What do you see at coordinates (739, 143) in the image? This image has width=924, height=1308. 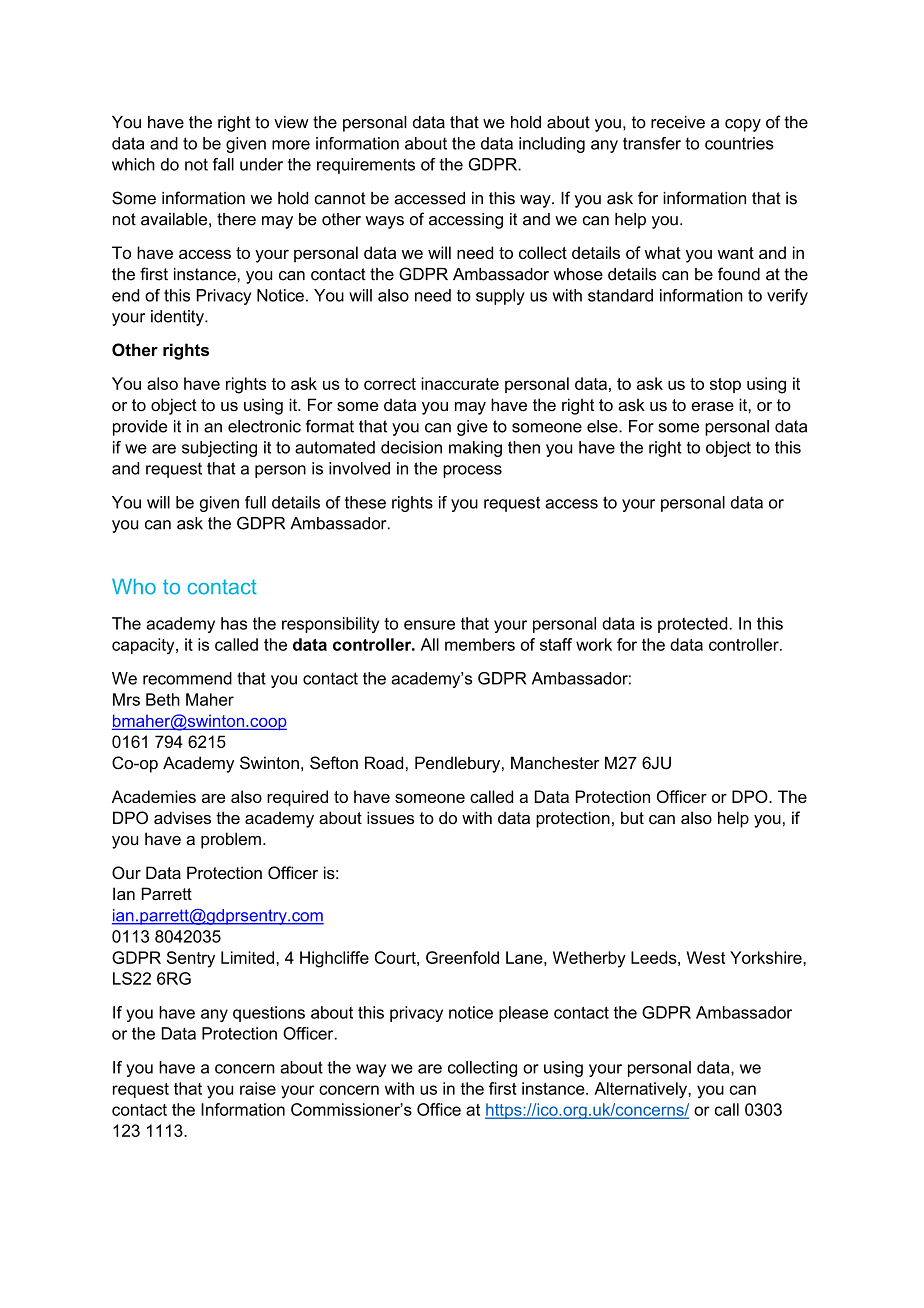 I see `countries` at bounding box center [739, 143].
